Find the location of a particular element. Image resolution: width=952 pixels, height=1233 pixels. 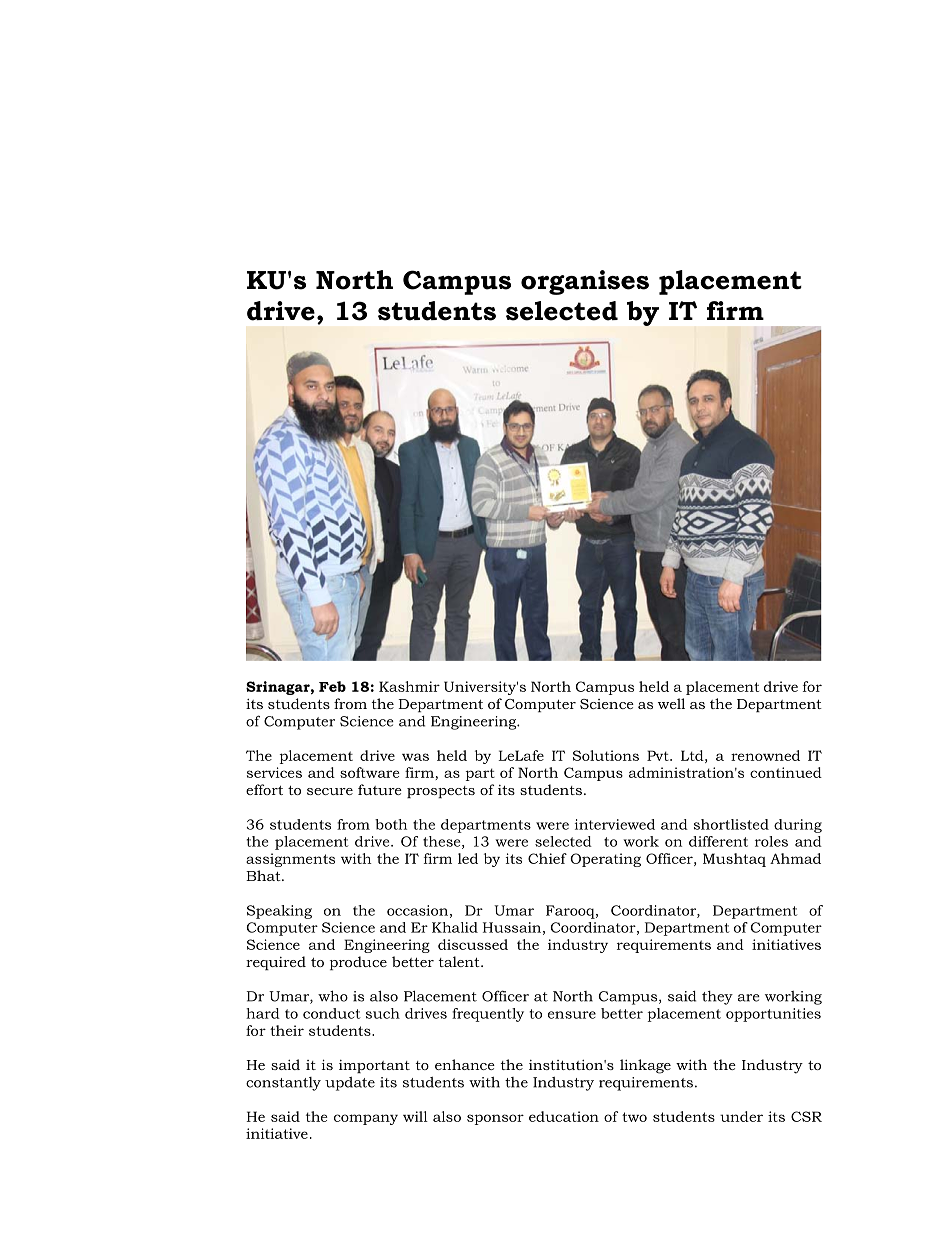

was is located at coordinates (415, 757).
